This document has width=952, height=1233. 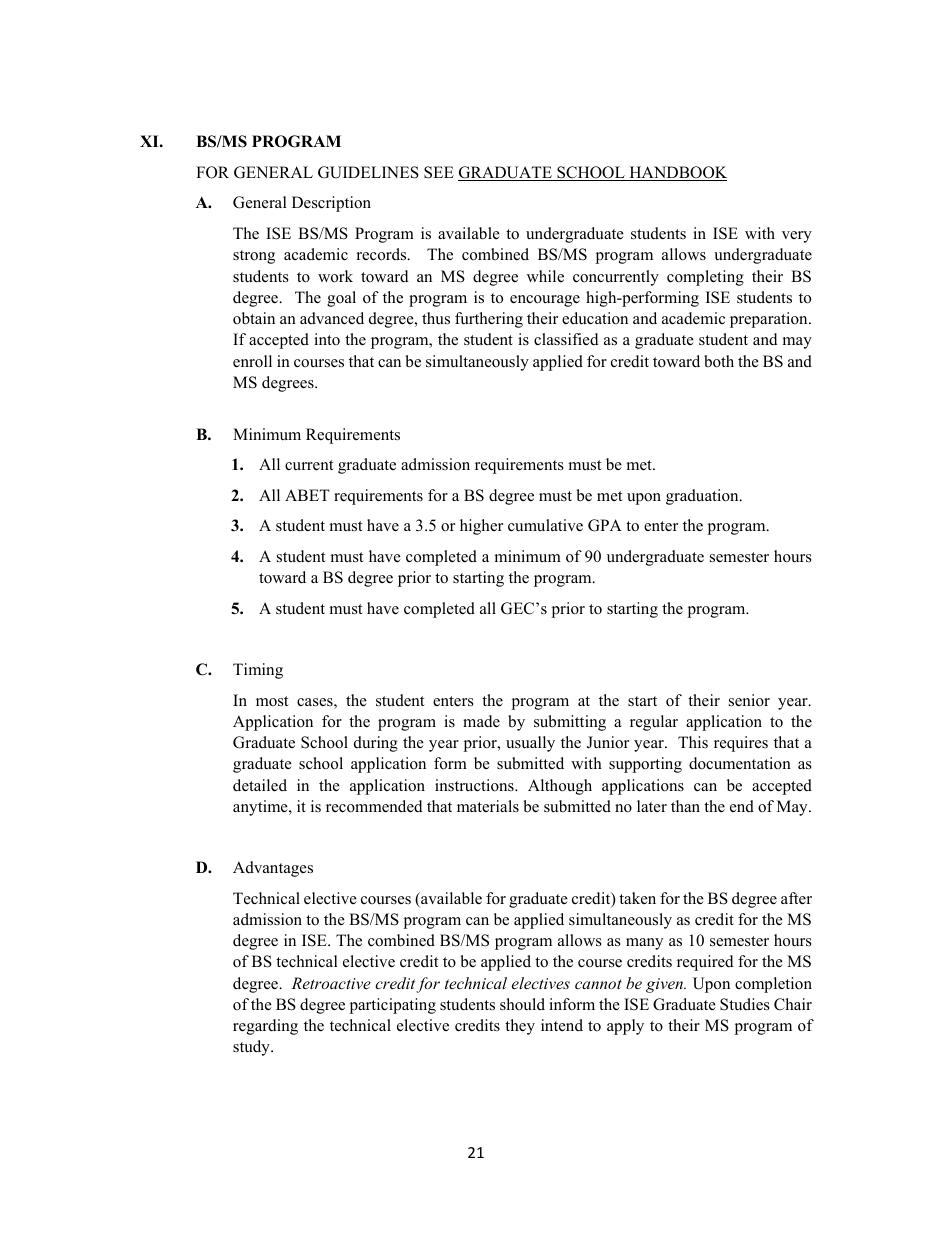 I want to click on classified, so click(x=566, y=339).
